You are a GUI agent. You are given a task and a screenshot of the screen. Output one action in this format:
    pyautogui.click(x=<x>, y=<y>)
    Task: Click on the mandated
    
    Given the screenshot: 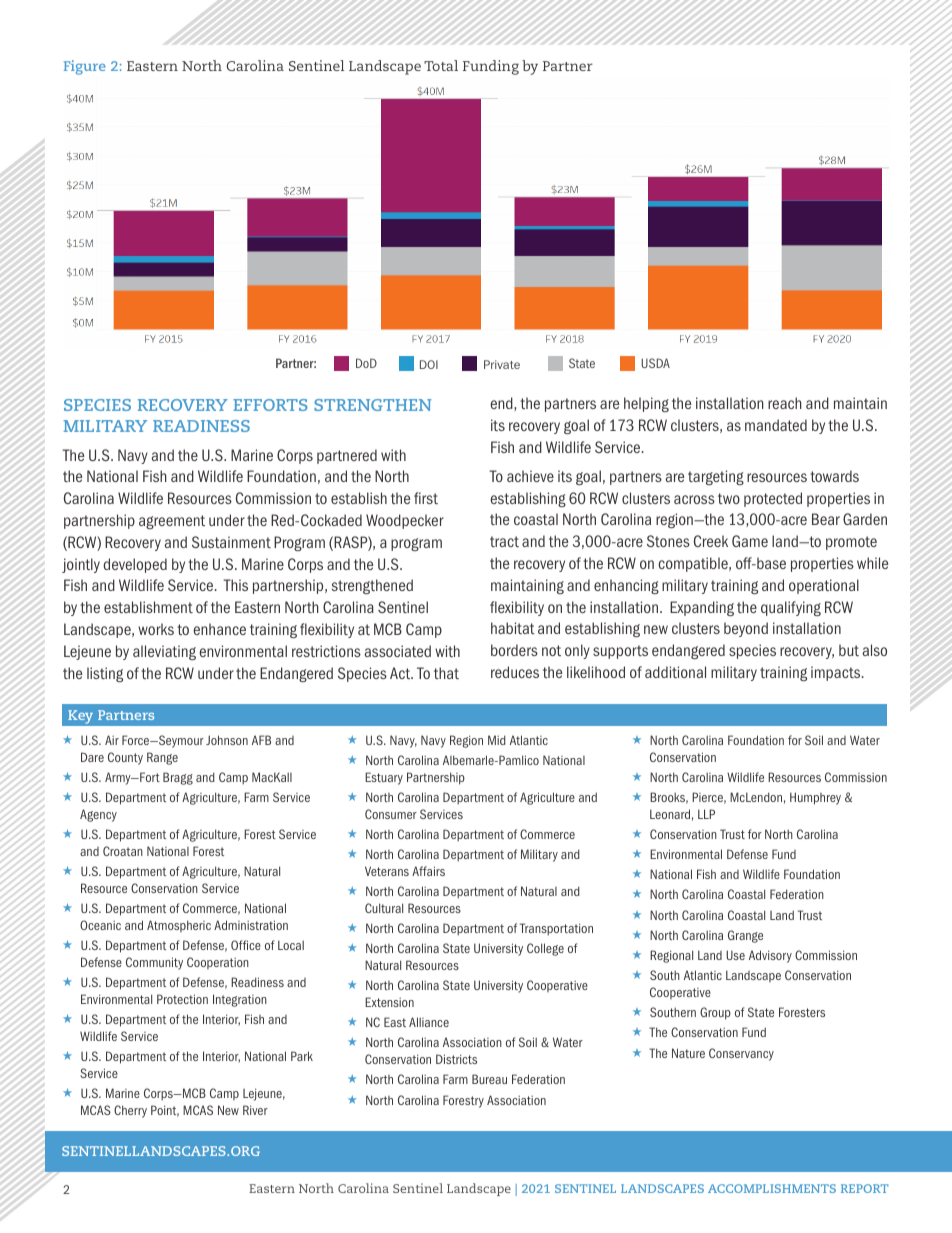 What is the action you would take?
    pyautogui.click(x=776, y=425)
